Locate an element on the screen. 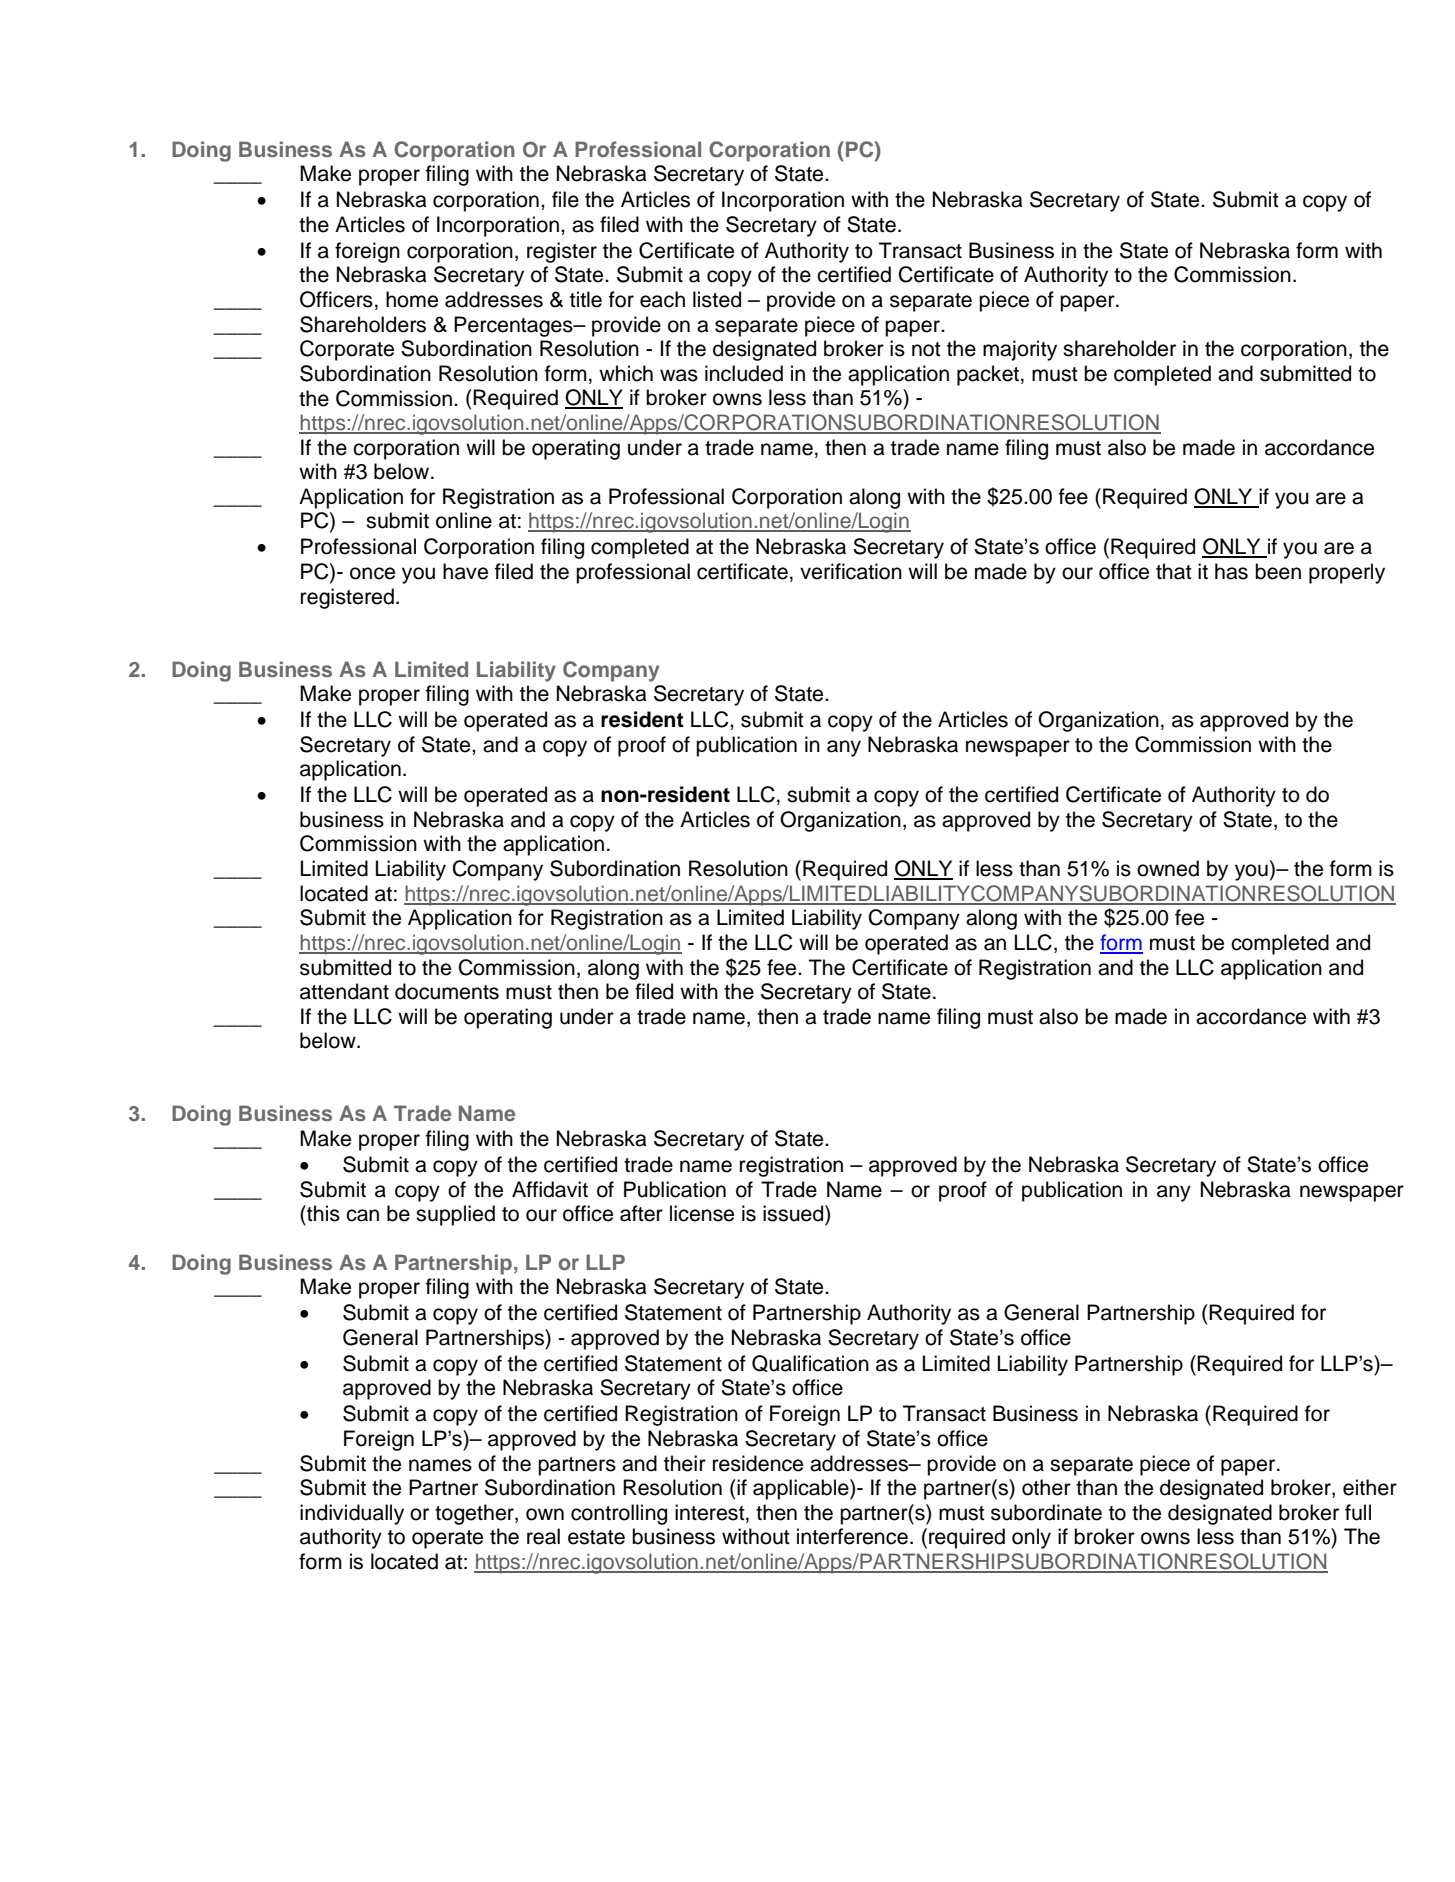  together is located at coordinates (475, 1514).
